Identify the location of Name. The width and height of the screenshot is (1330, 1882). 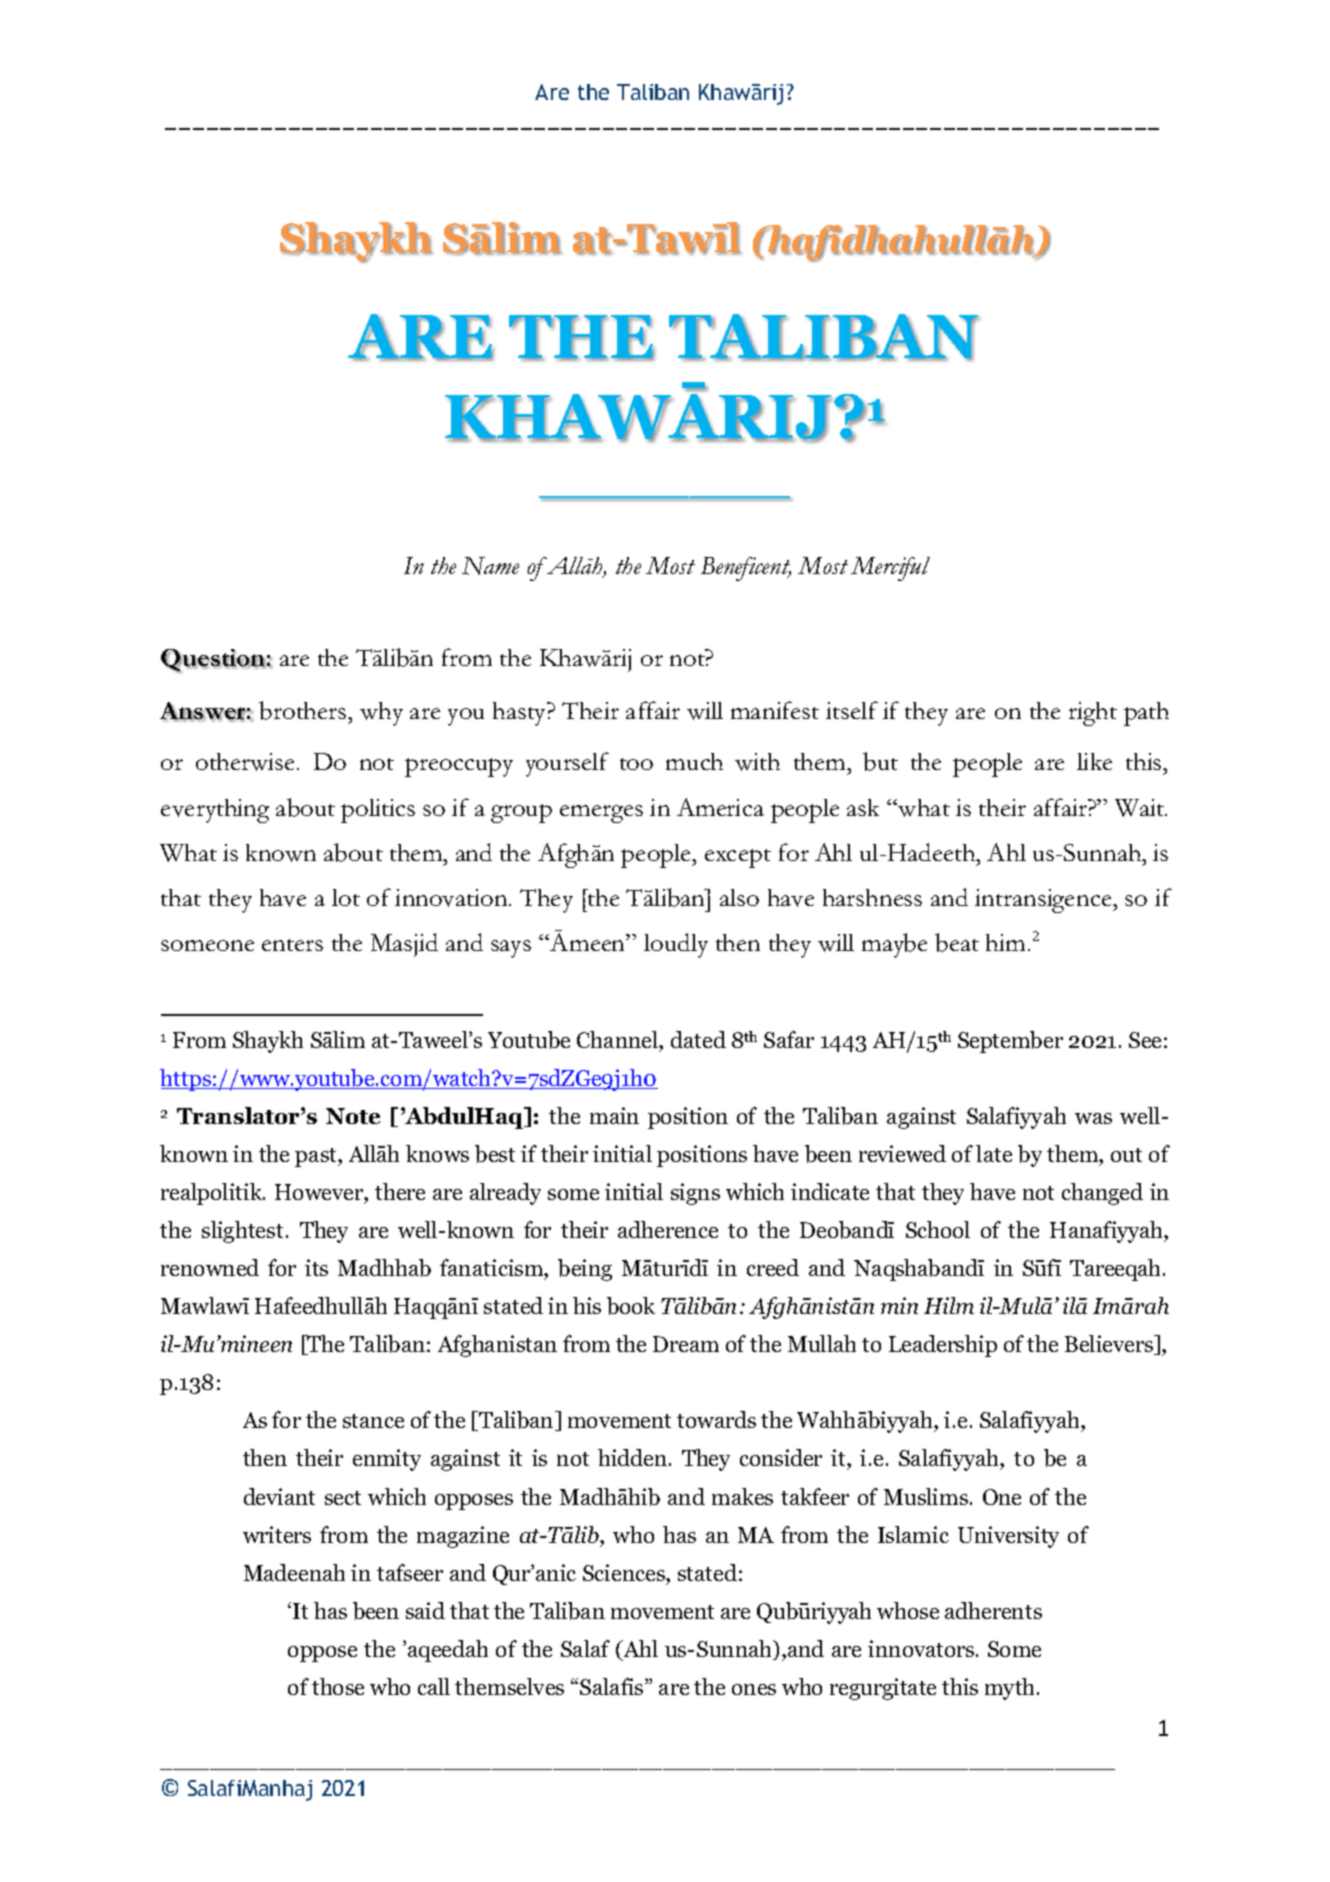
(490, 566).
